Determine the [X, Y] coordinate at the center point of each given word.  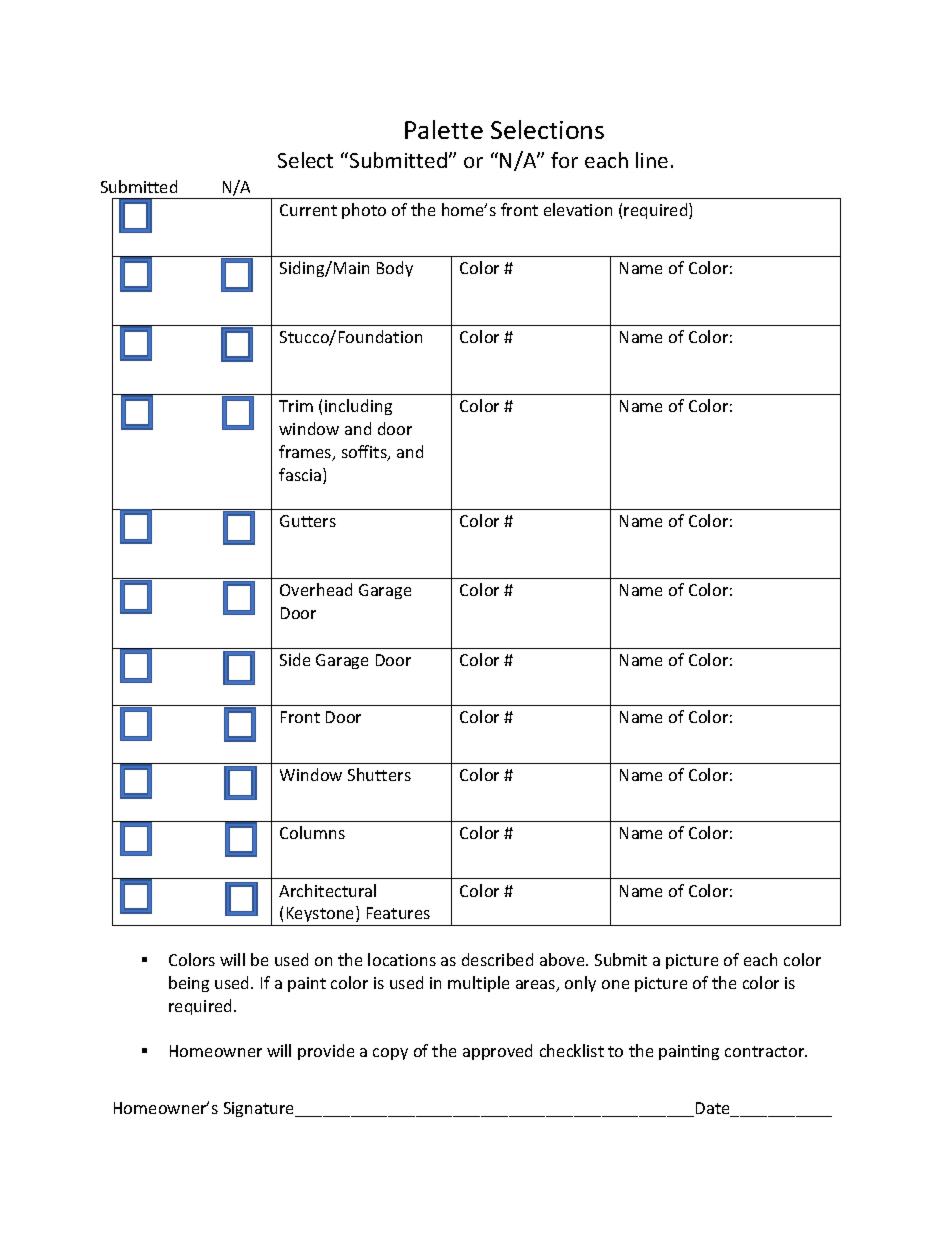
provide [326, 1052]
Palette [444, 129]
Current [308, 210]
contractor [766, 1051]
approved [497, 1052]
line [652, 160]
